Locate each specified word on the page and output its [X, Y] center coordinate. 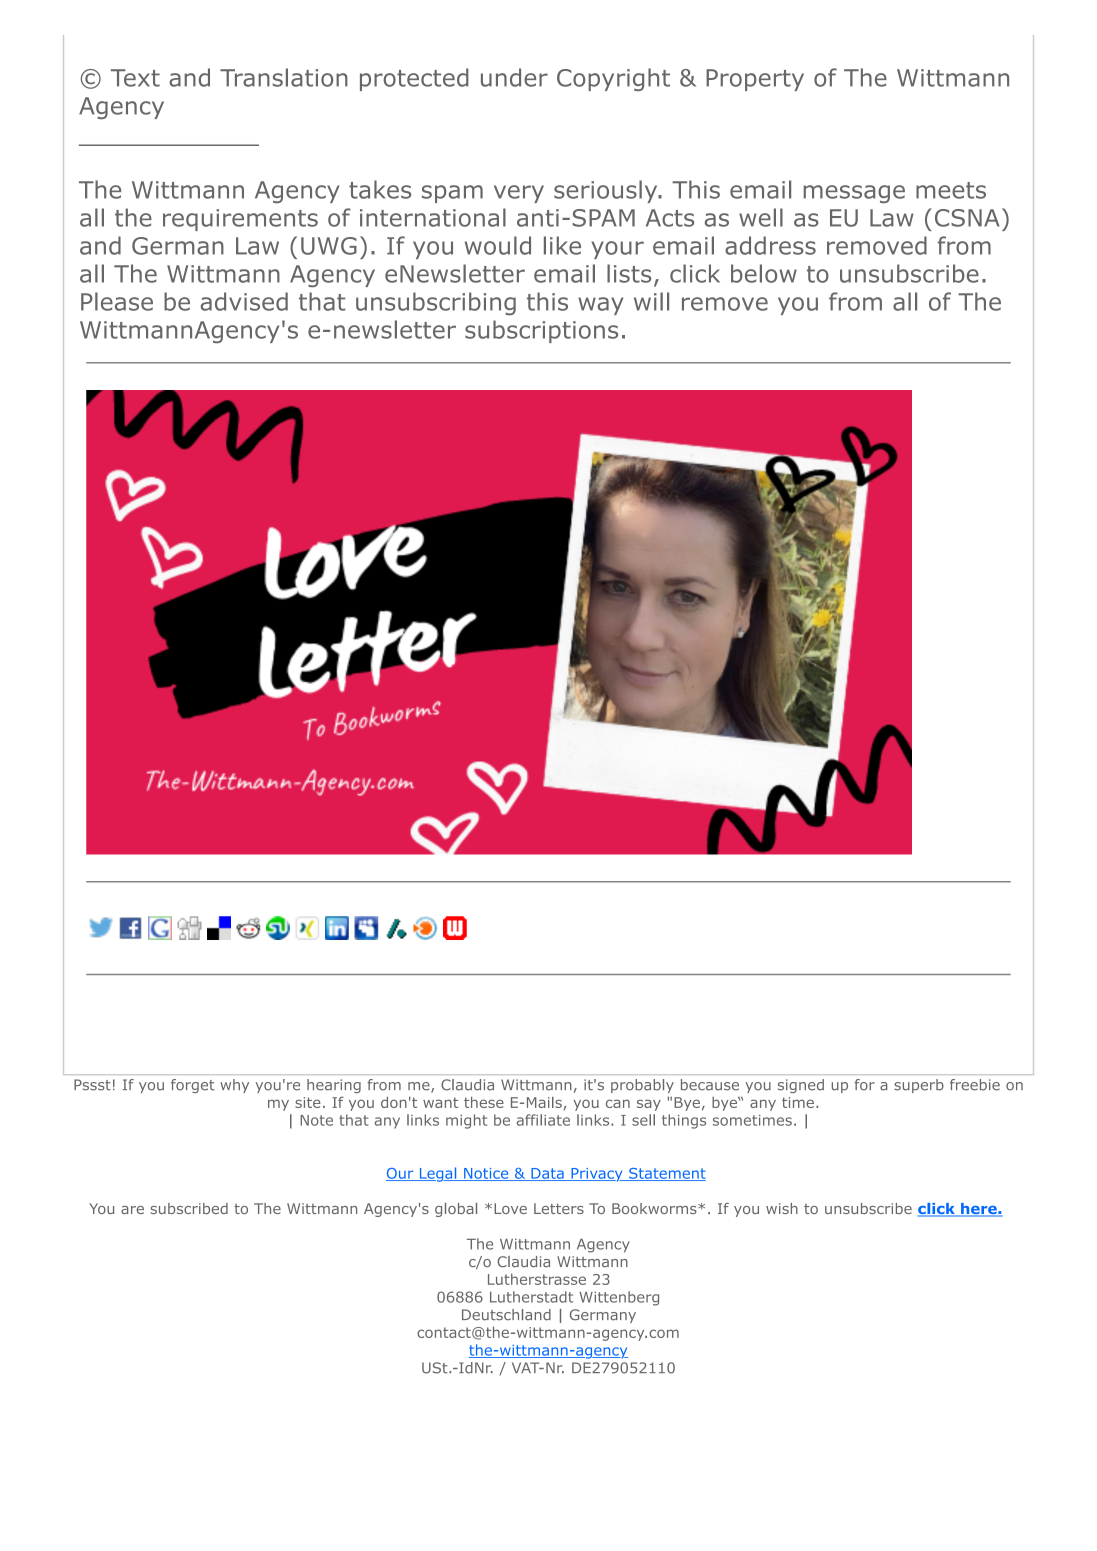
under [514, 77]
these [484, 1102]
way [600, 306]
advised [244, 301]
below [764, 273]
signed [801, 1086]
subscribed [189, 1208]
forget [192, 1086]
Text [135, 78]
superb [919, 1086]
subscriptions [541, 331]
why [234, 1086]
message [854, 194]
